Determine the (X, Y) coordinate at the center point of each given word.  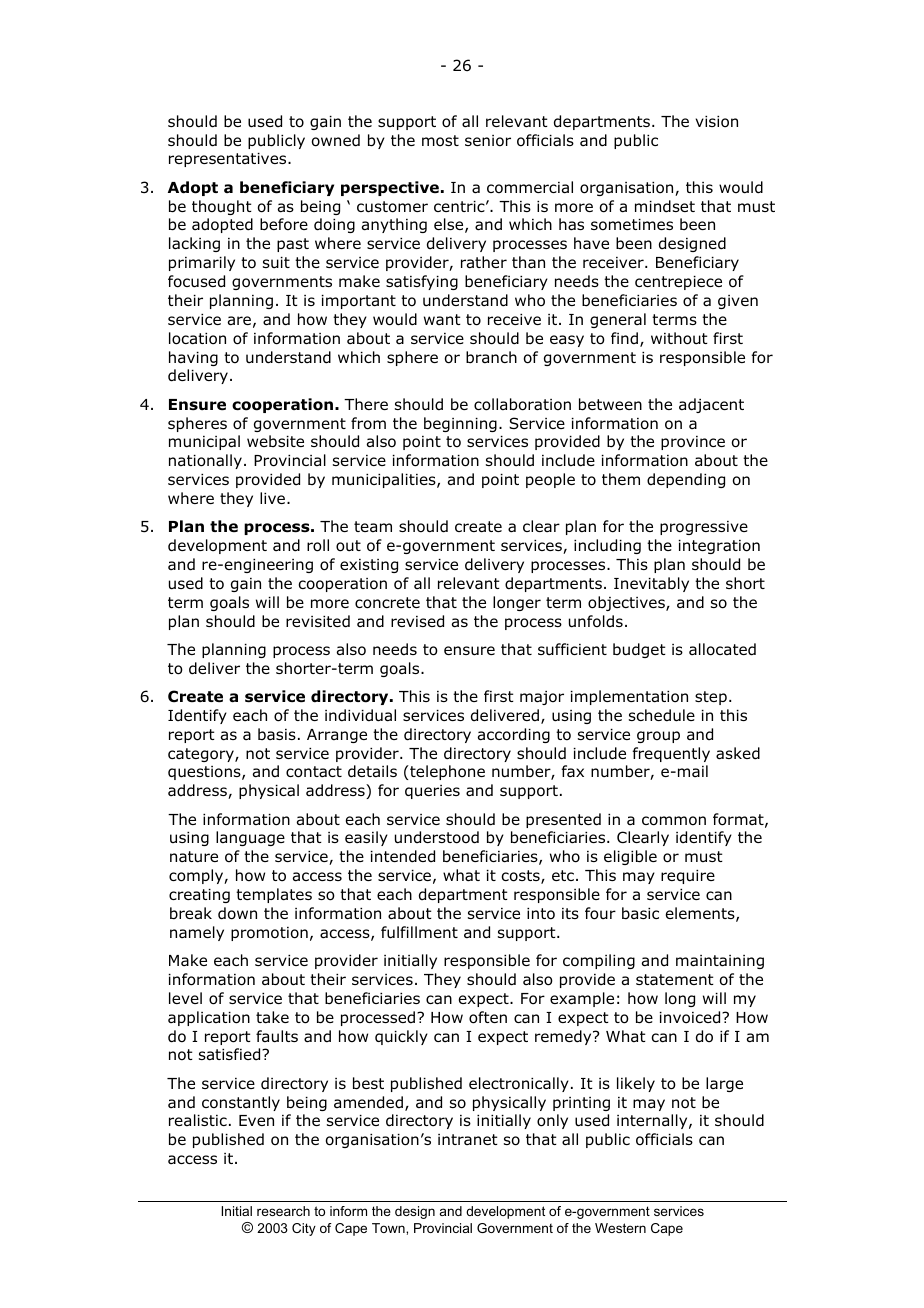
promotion (269, 934)
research (283, 1211)
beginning (460, 424)
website (275, 441)
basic (640, 913)
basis (277, 734)
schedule (662, 715)
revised (417, 621)
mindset (665, 206)
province (693, 443)
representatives (229, 160)
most (440, 141)
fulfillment (419, 932)
